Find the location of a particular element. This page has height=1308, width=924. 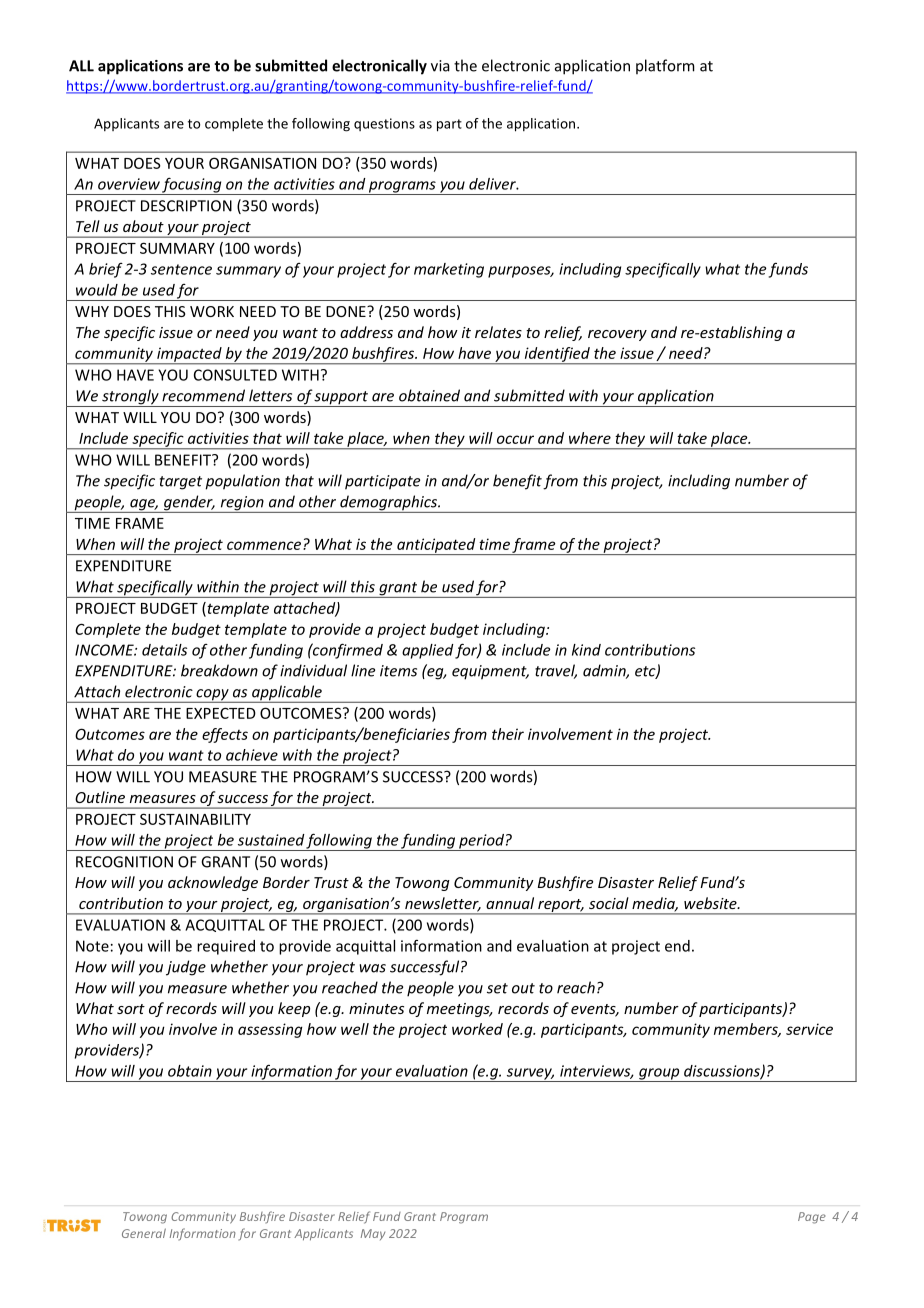

General is located at coordinates (144, 1233).
